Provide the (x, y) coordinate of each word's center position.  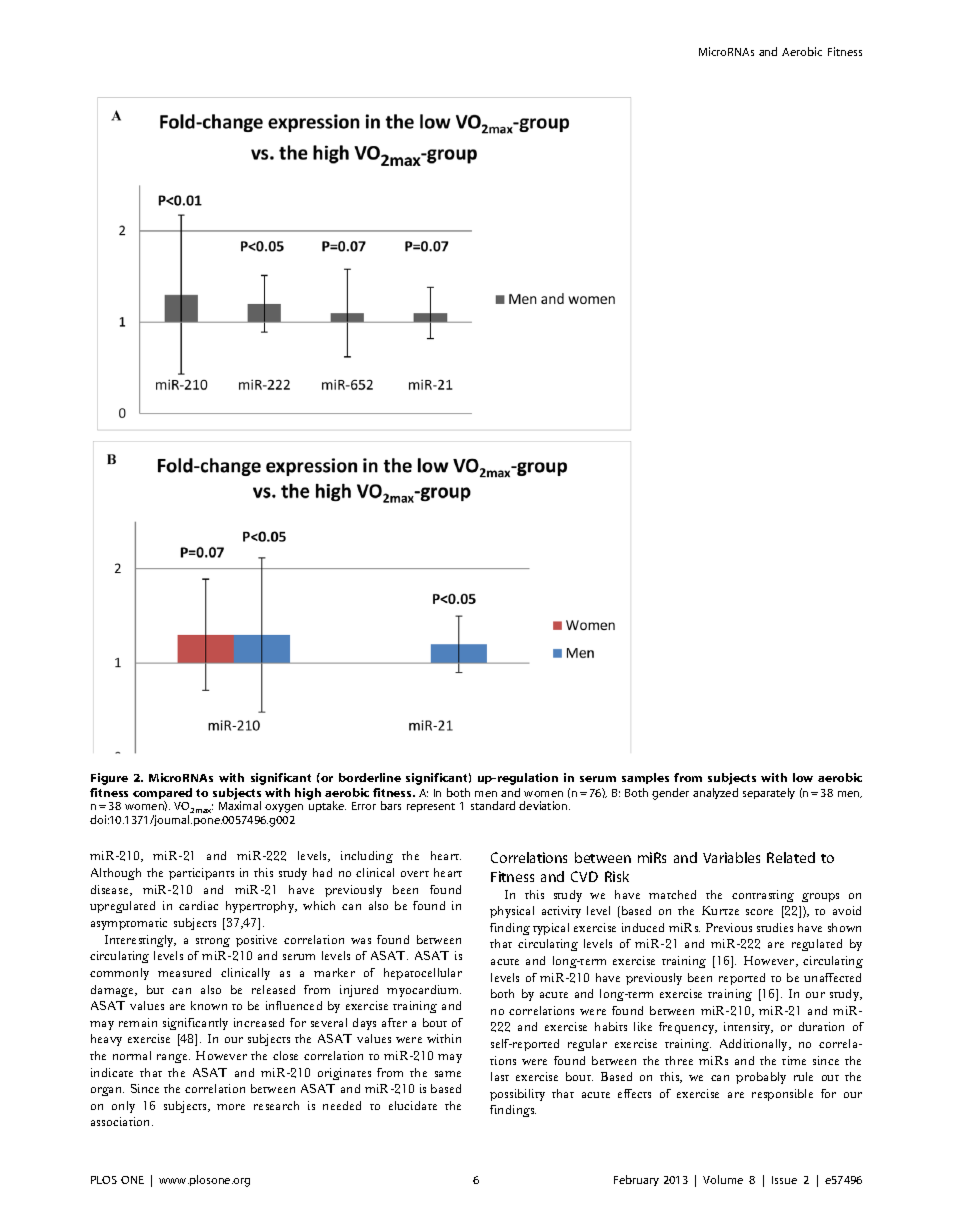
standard (493, 805)
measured (184, 972)
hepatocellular (423, 974)
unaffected (832, 977)
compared (162, 795)
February (636, 1180)
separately (769, 793)
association (122, 1121)
